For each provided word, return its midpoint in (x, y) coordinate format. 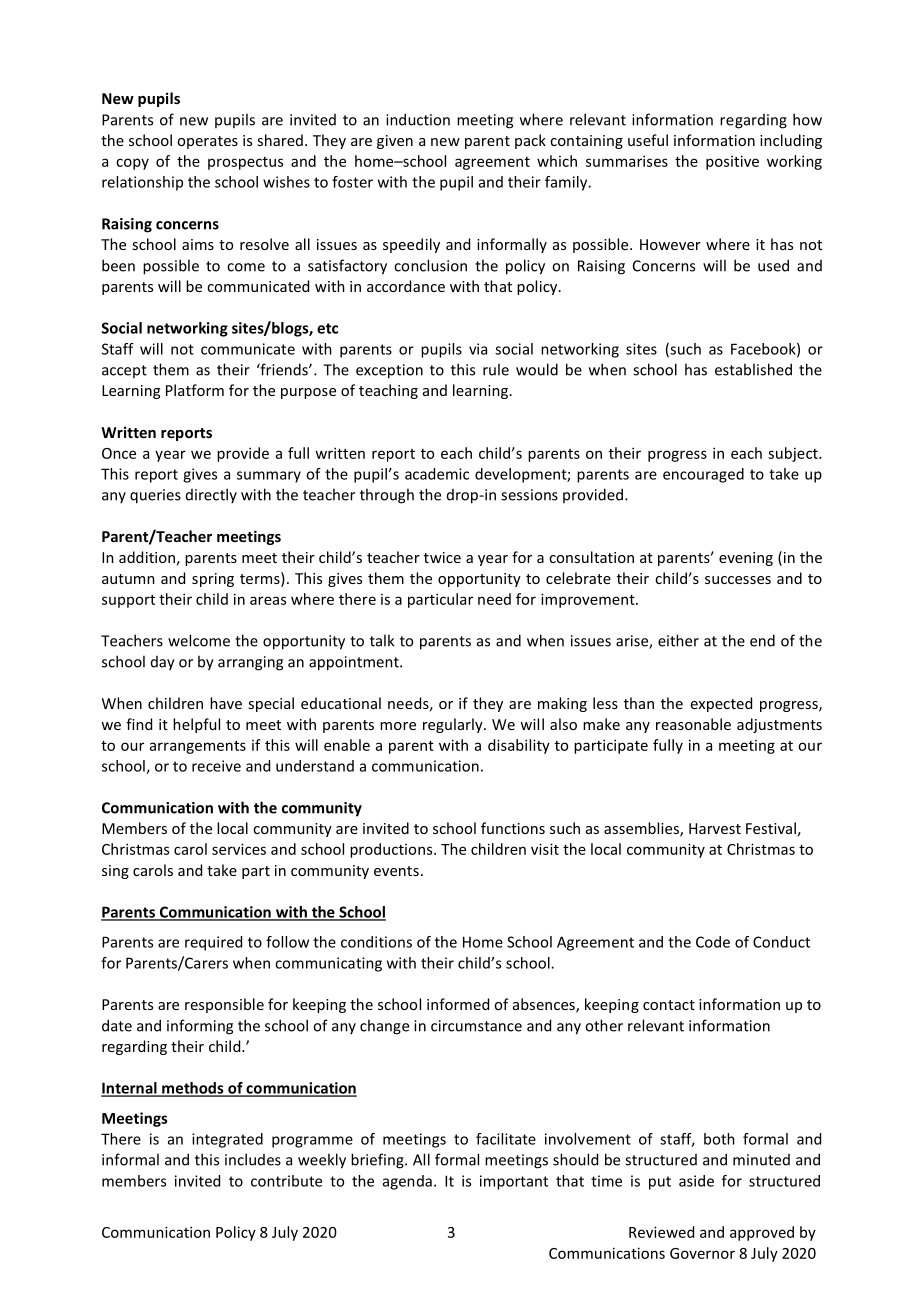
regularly (454, 725)
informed (458, 1004)
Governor (702, 1253)
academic (437, 474)
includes (253, 1159)
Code (713, 942)
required (213, 943)
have (226, 703)
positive (732, 162)
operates (207, 142)
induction (418, 119)
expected (721, 704)
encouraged (703, 475)
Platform (195, 390)
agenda (407, 1182)
